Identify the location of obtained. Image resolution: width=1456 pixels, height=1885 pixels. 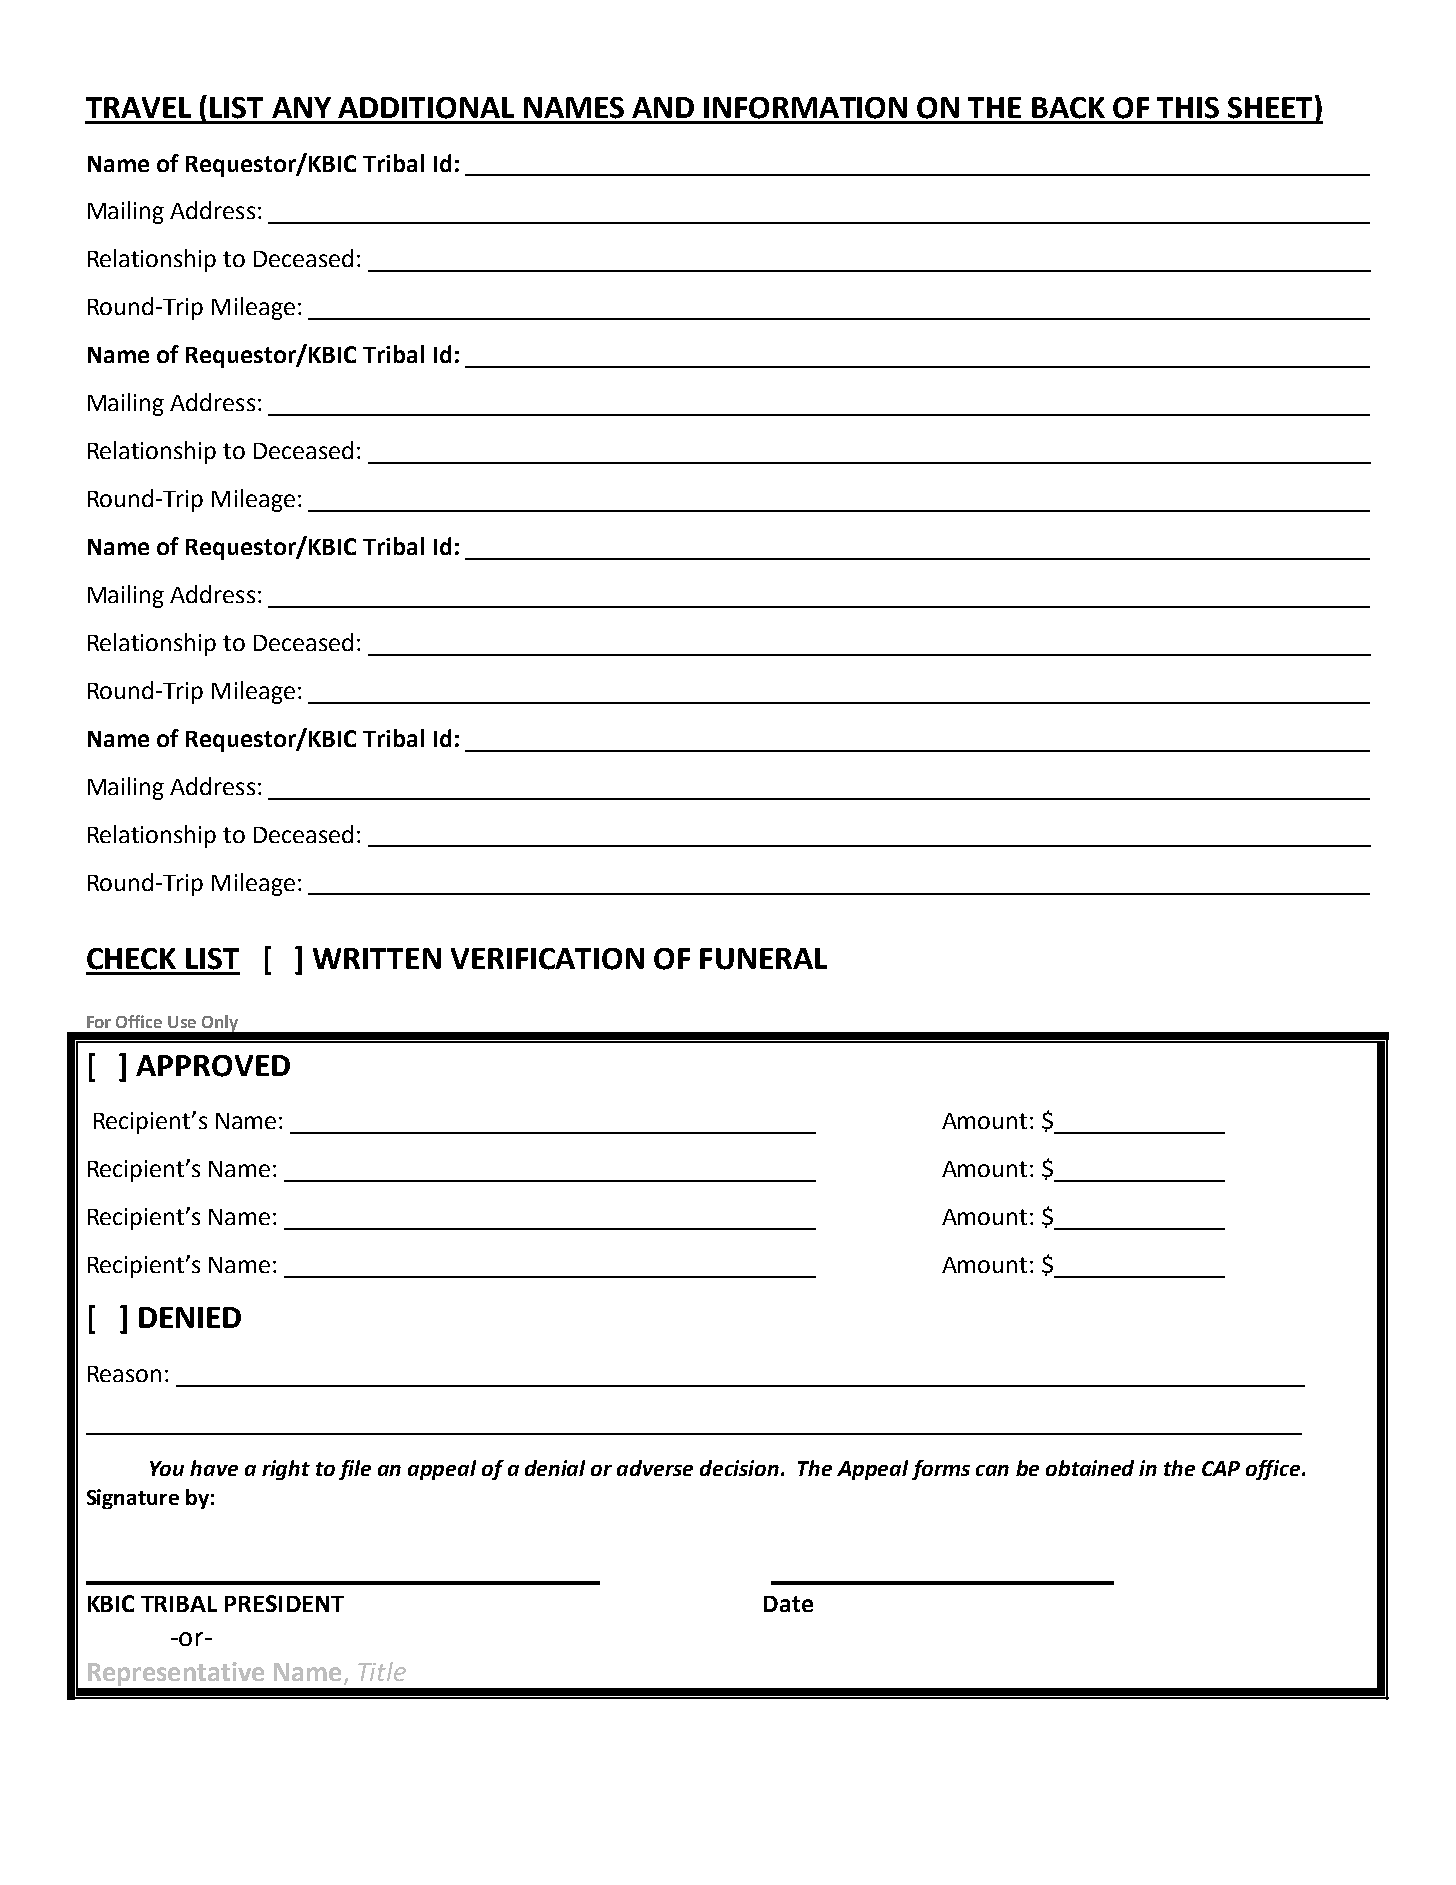
(1090, 1468).
